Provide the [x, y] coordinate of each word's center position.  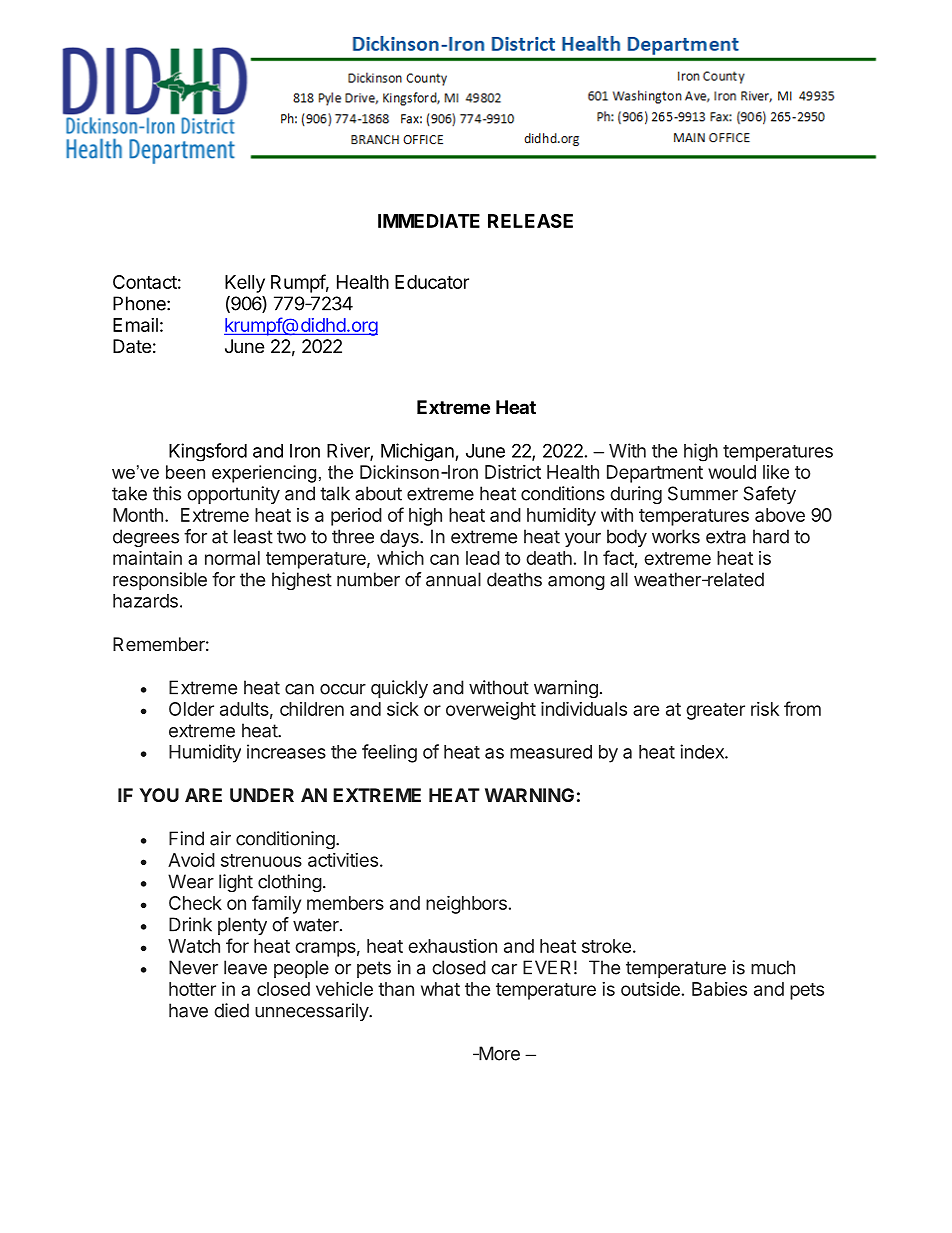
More [498, 1053]
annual [453, 579]
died [231, 1010]
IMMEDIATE [429, 221]
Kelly [245, 284]
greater [715, 711]
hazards [145, 601]
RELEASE [530, 221]
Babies [719, 989]
